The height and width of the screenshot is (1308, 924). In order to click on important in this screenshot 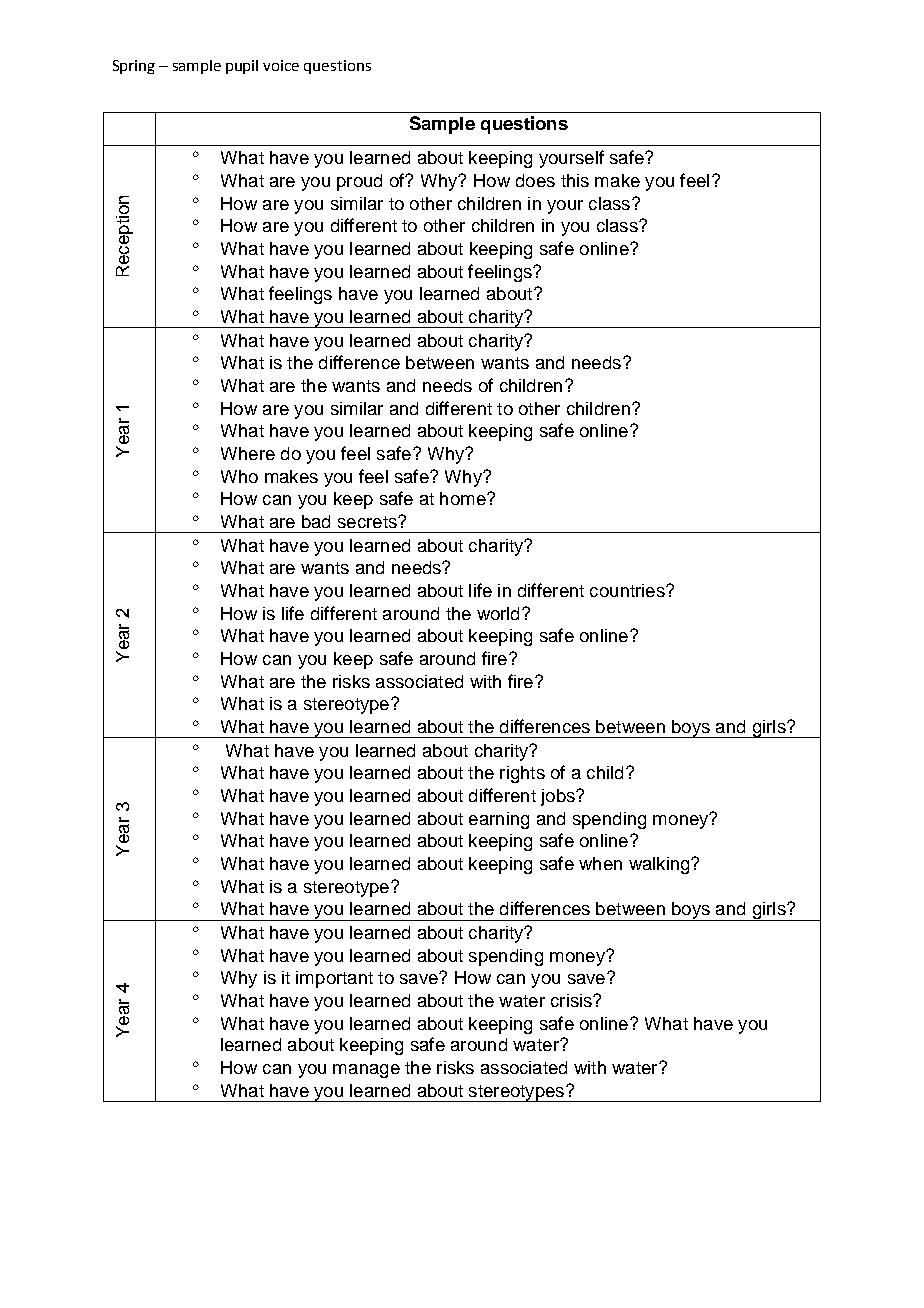, I will do `click(334, 979)`.
